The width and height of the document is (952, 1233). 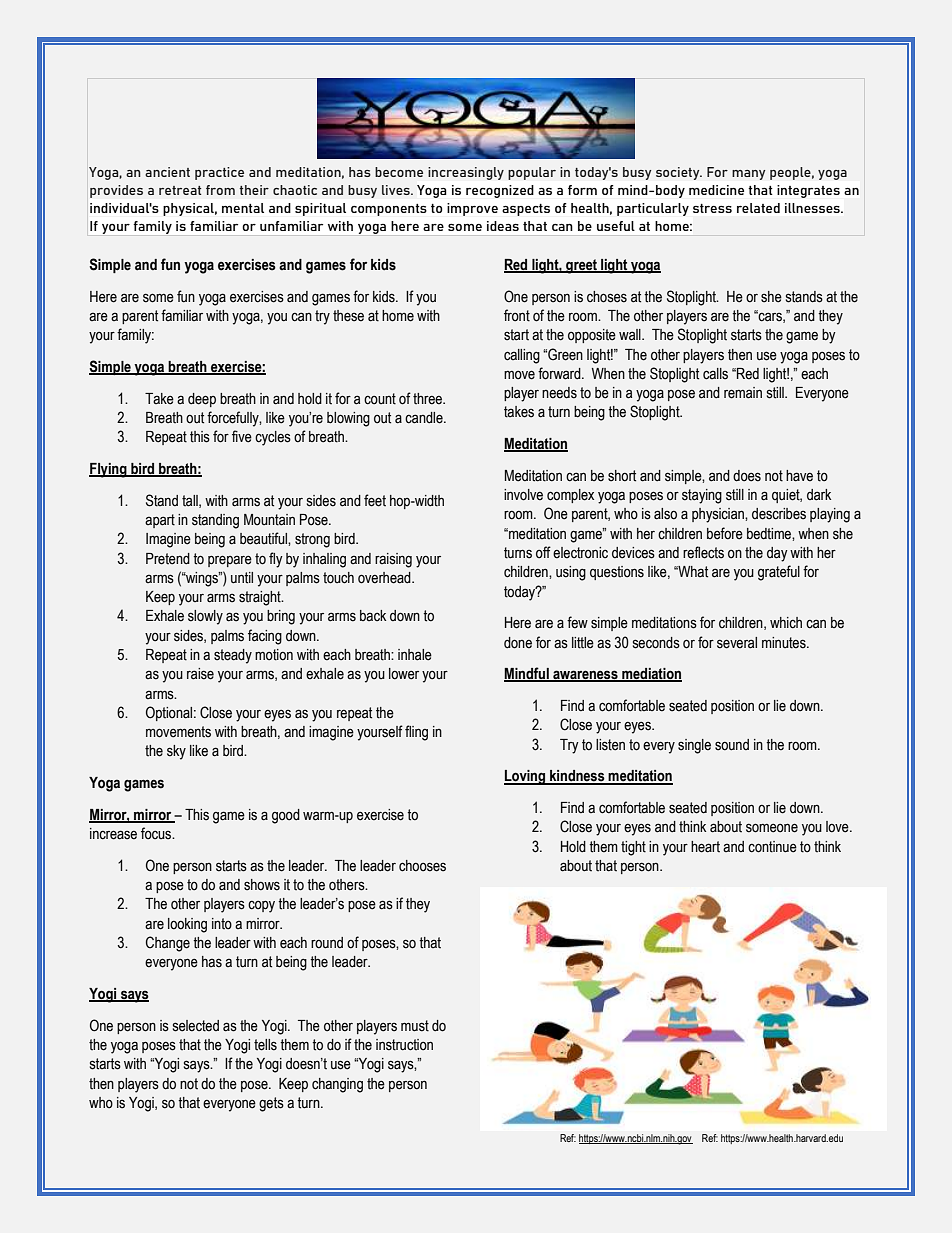 I want to click on sound, so click(x=732, y=745).
